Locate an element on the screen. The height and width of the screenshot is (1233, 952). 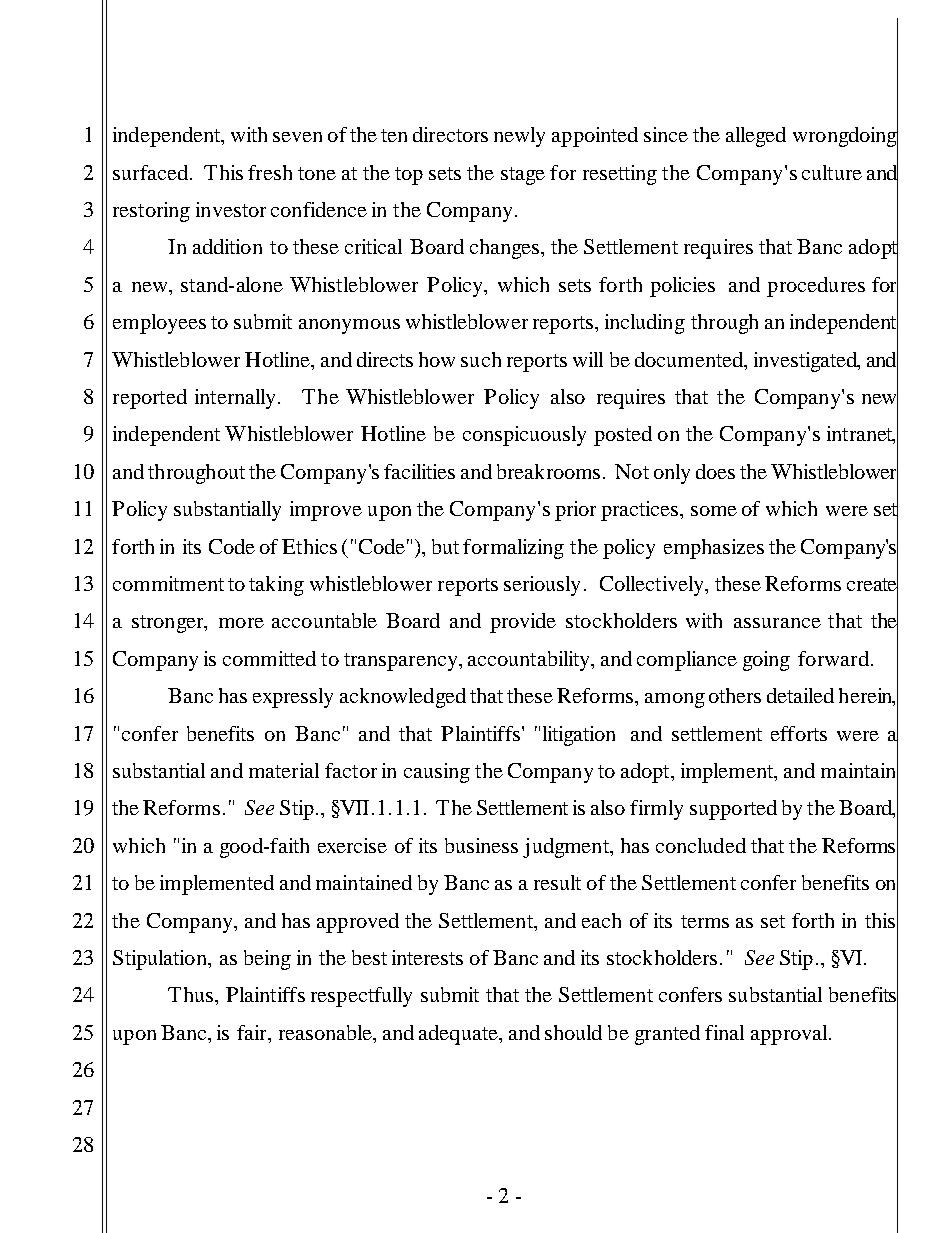
supported is located at coordinates (733, 810).
